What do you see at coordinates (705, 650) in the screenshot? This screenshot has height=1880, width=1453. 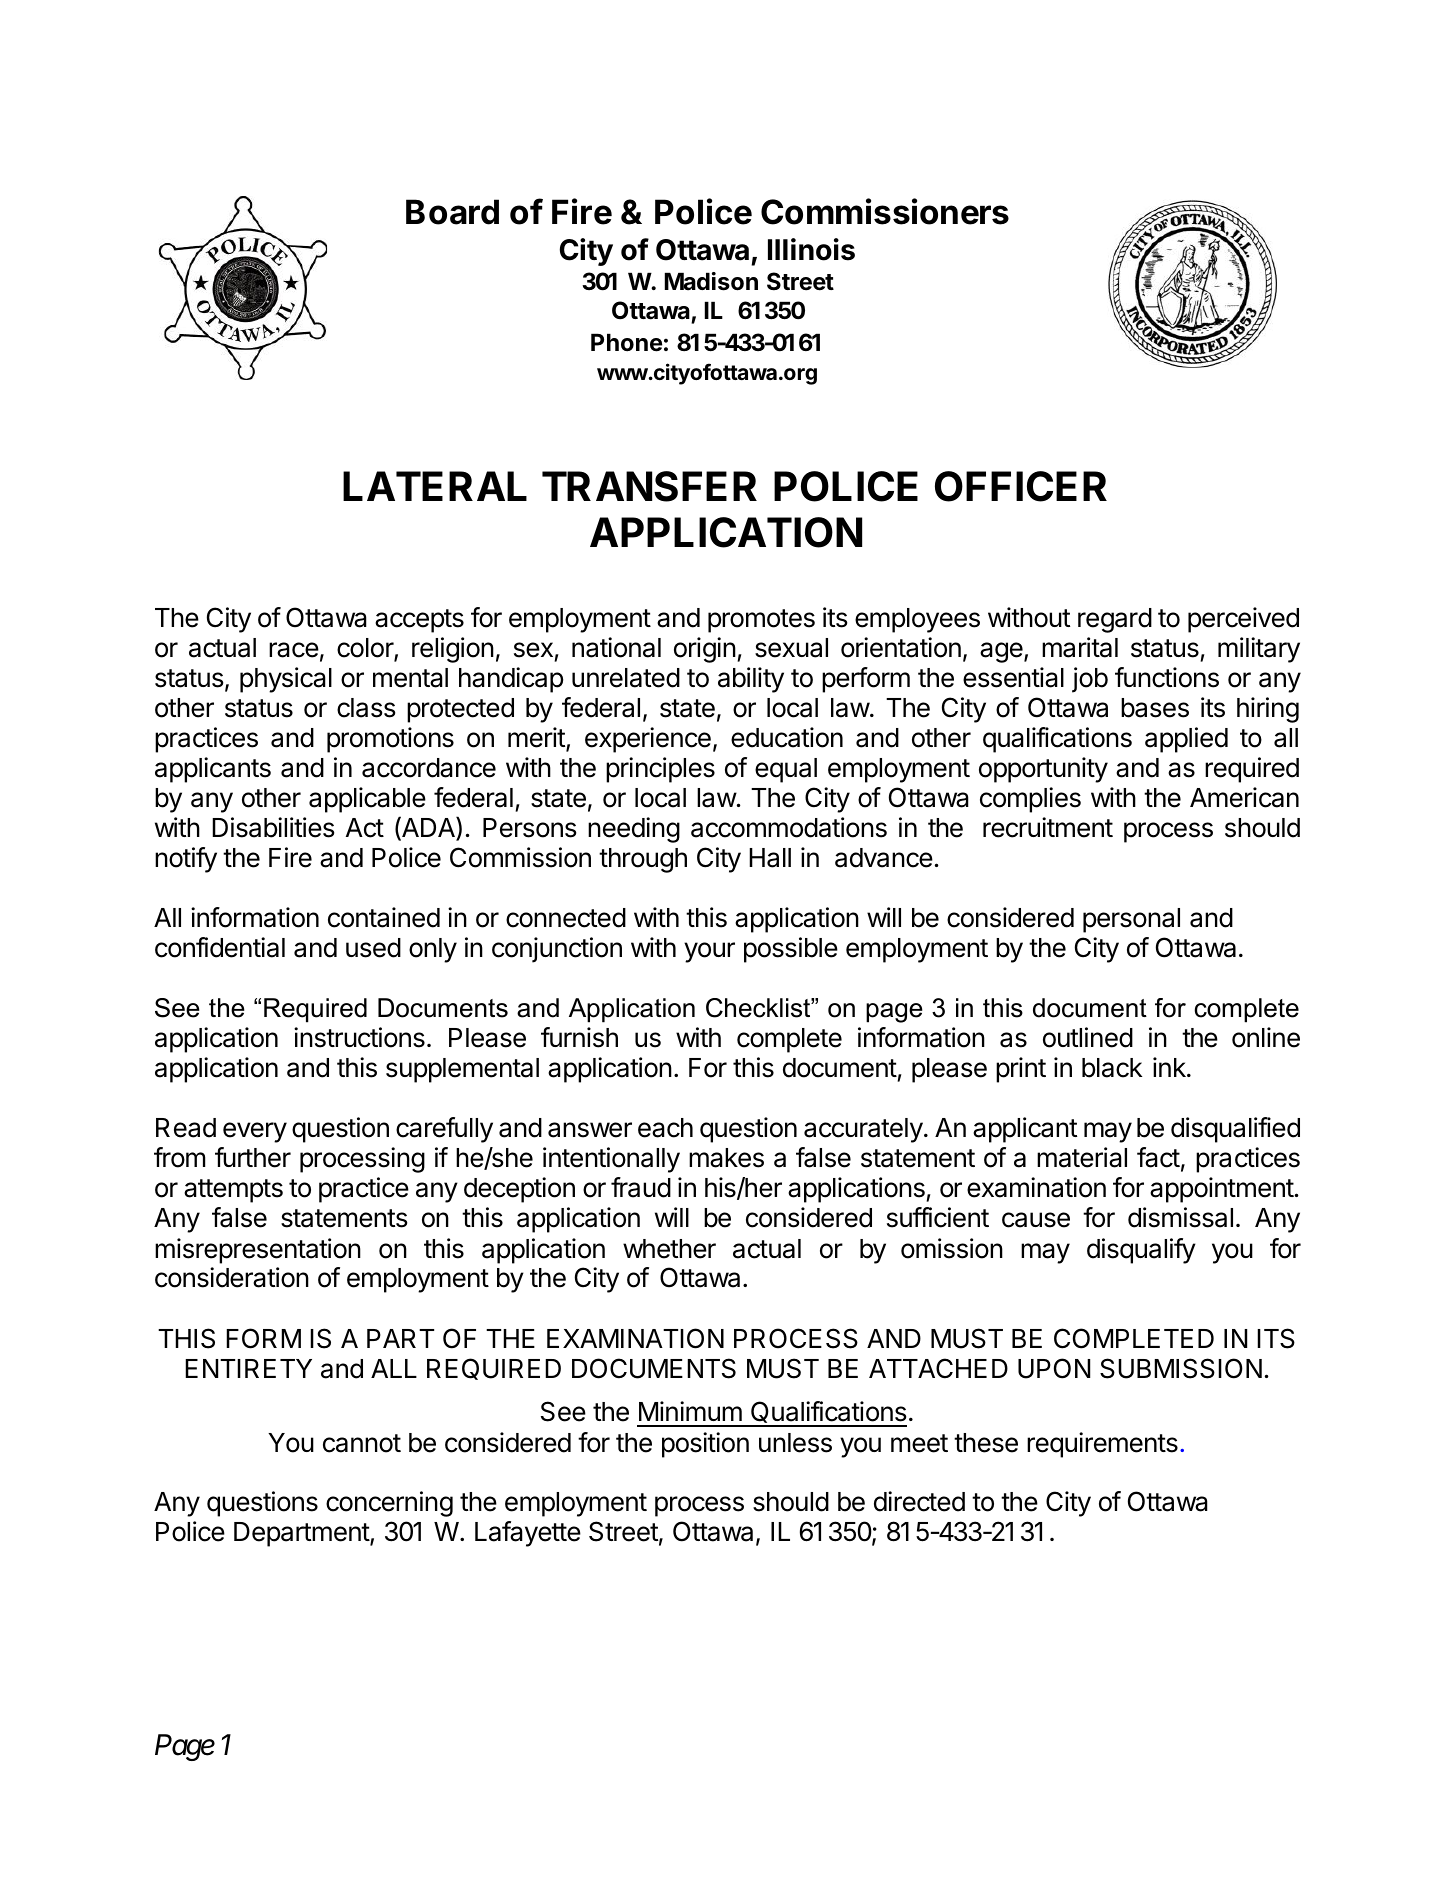 I see `origin` at bounding box center [705, 650].
